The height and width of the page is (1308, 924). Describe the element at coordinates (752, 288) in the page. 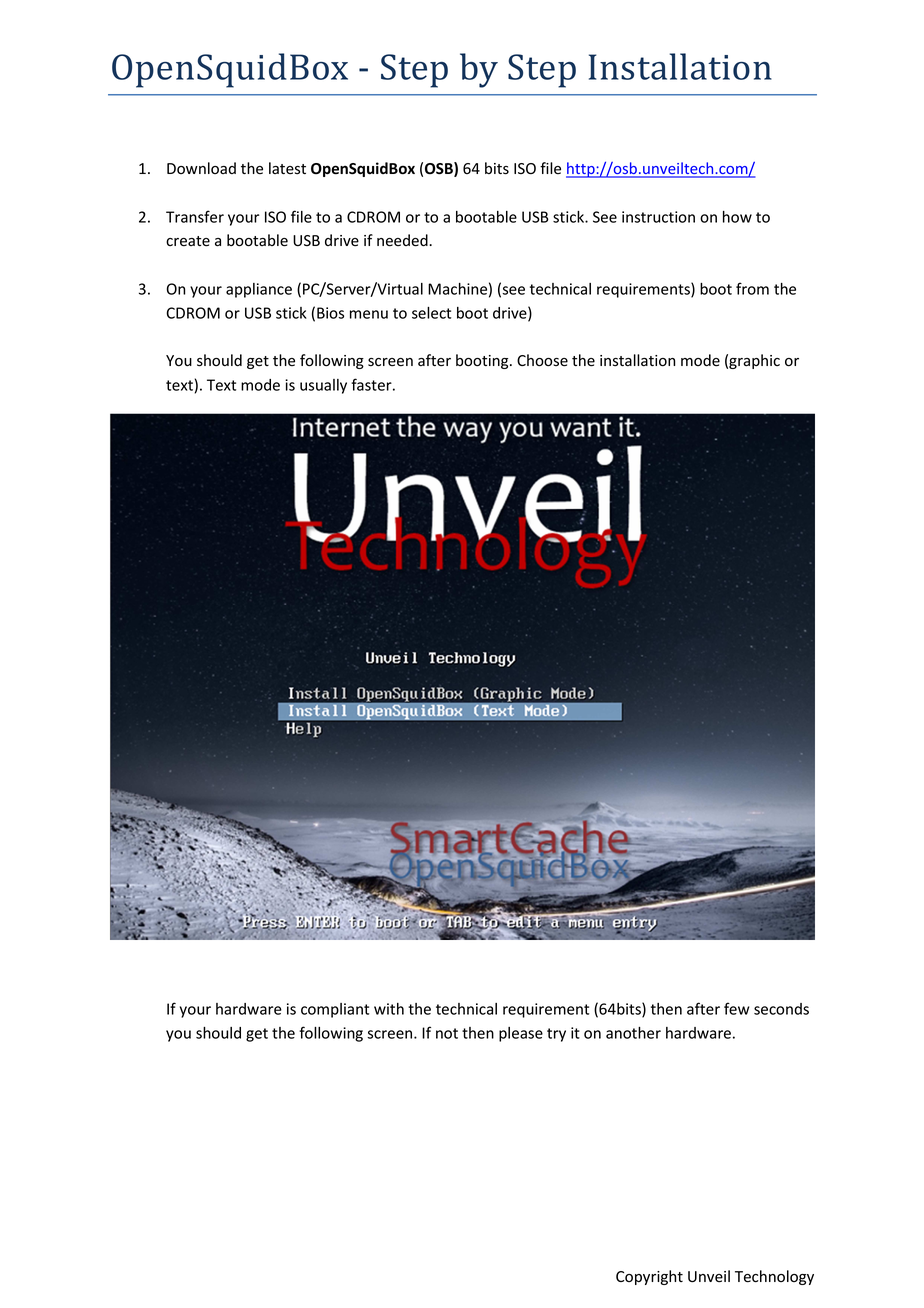

I see `from` at that location.
